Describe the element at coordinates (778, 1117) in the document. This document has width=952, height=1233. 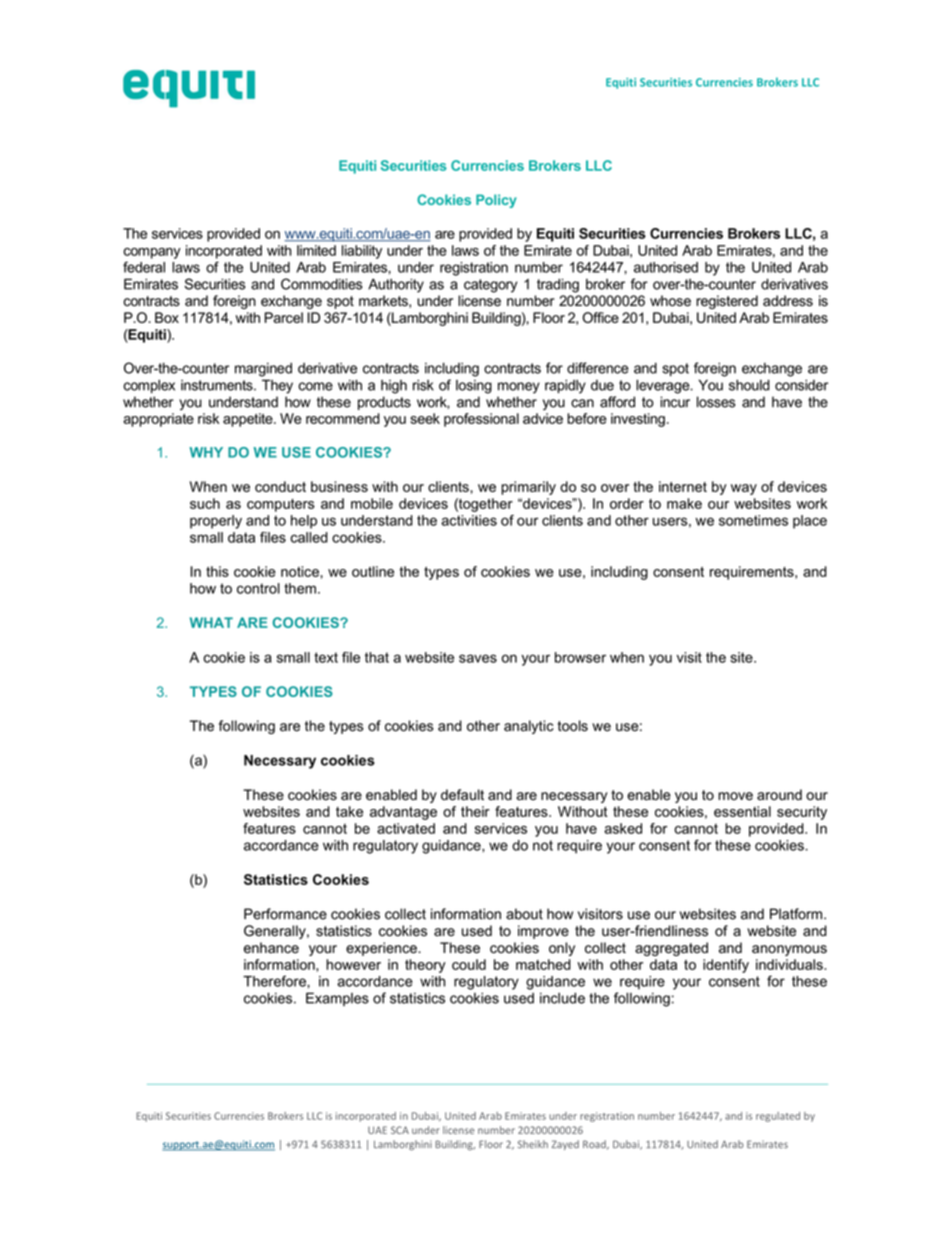
I see `regulated` at that location.
